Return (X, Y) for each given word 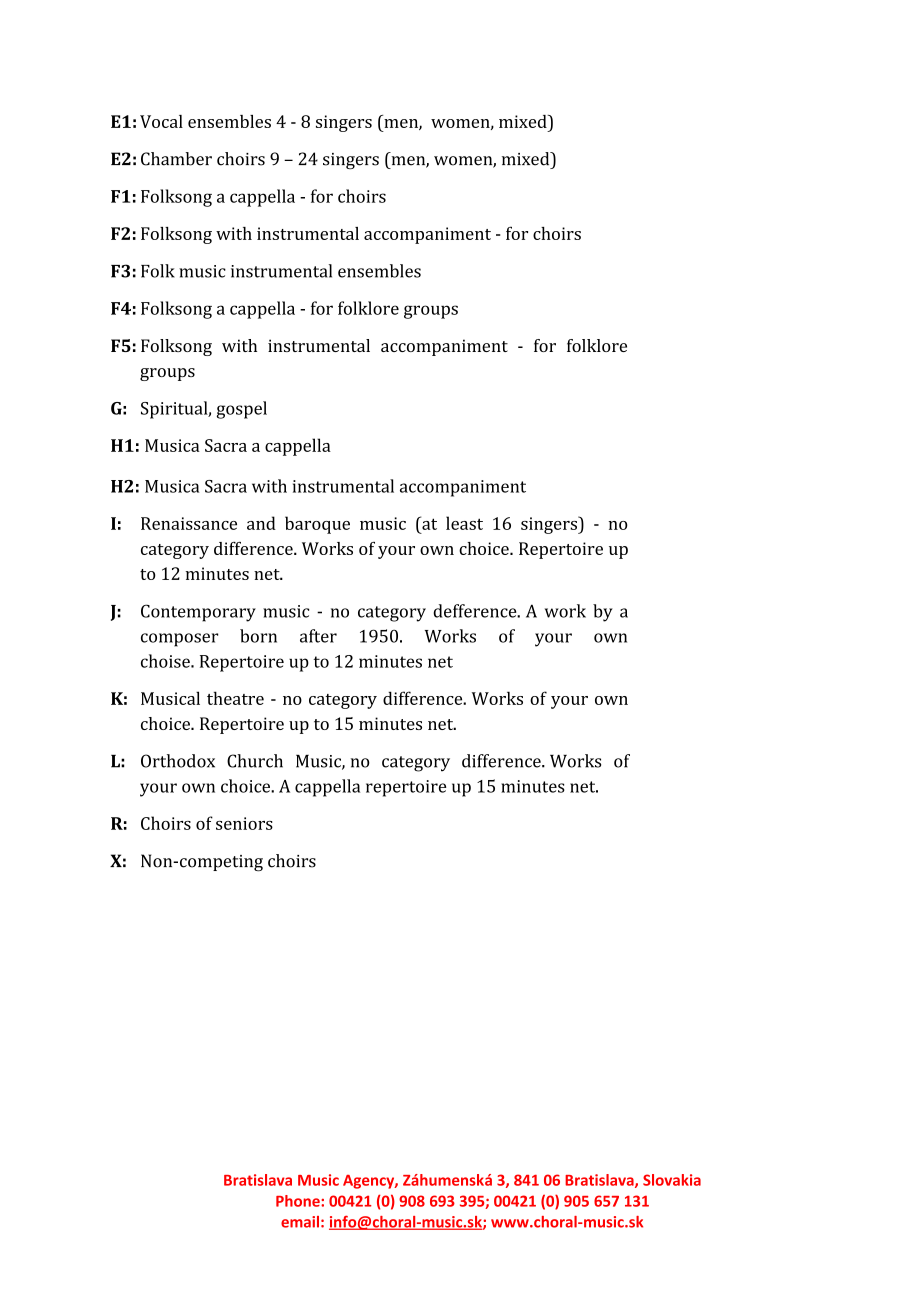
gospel (242, 410)
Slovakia (672, 1180)
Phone (299, 1201)
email (300, 1222)
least (464, 523)
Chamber (176, 159)
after (318, 636)
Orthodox (178, 761)
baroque (317, 525)
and (261, 523)
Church (255, 761)
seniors (244, 823)
